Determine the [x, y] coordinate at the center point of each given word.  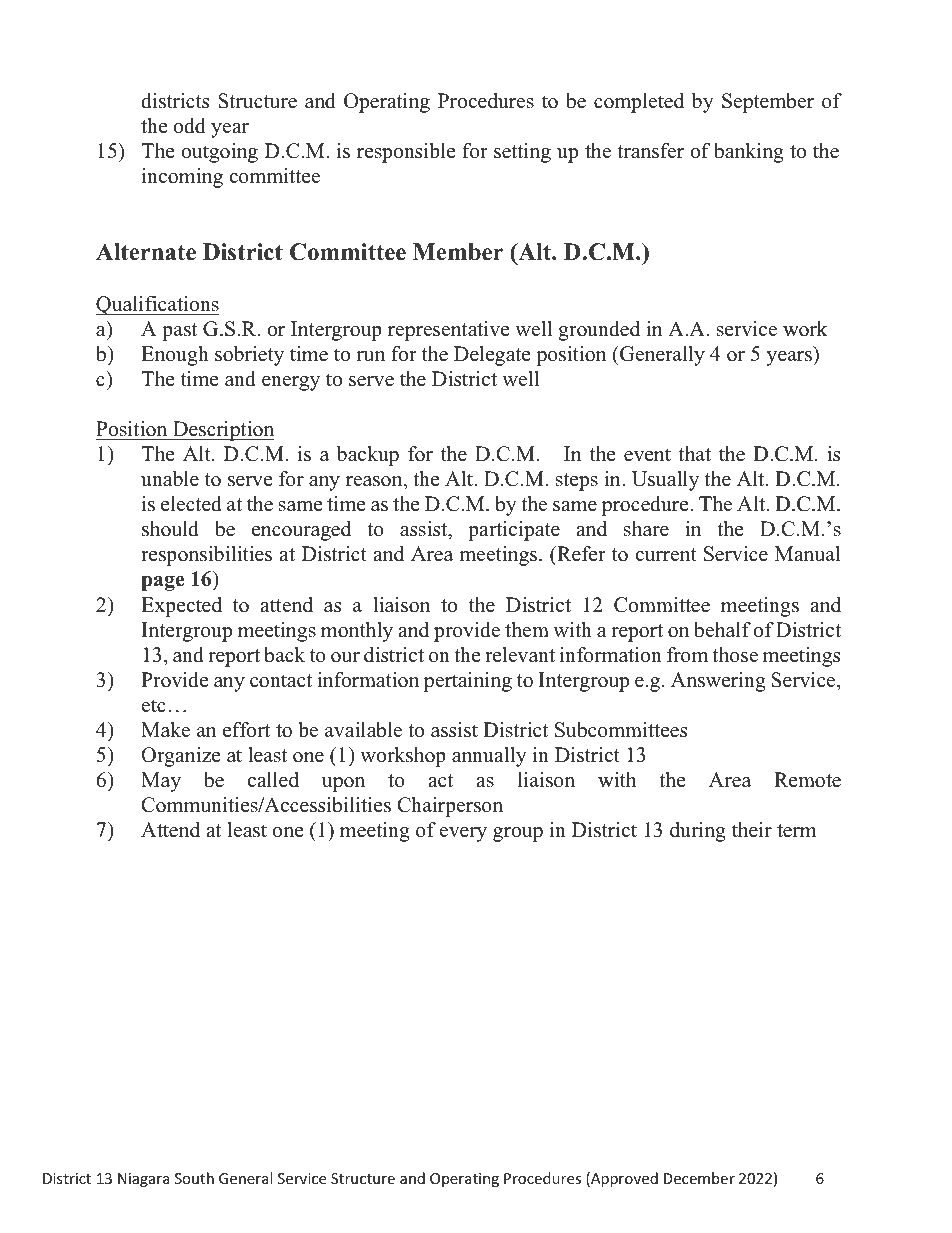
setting [522, 153]
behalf [722, 630]
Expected [181, 607]
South [194, 1178]
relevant [520, 655]
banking [749, 153]
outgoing [219, 153]
